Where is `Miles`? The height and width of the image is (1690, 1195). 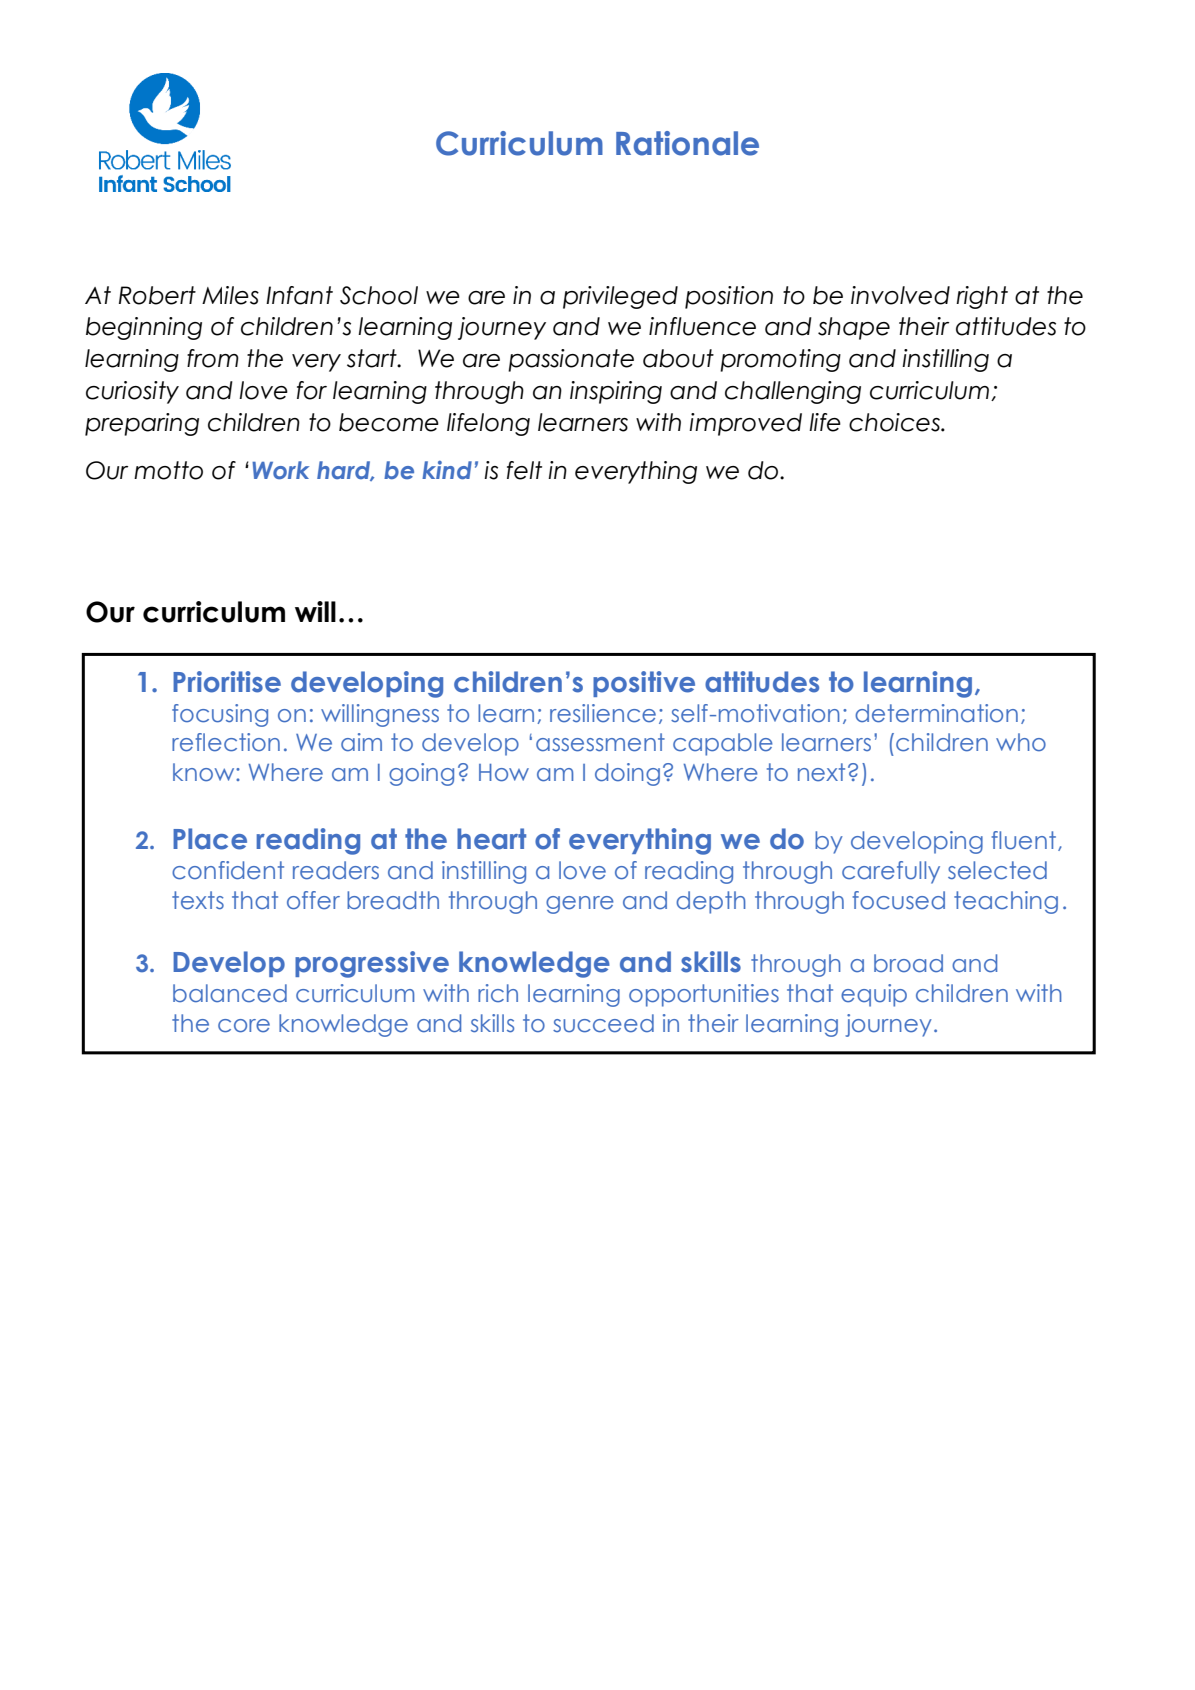
Miles is located at coordinates (230, 295).
